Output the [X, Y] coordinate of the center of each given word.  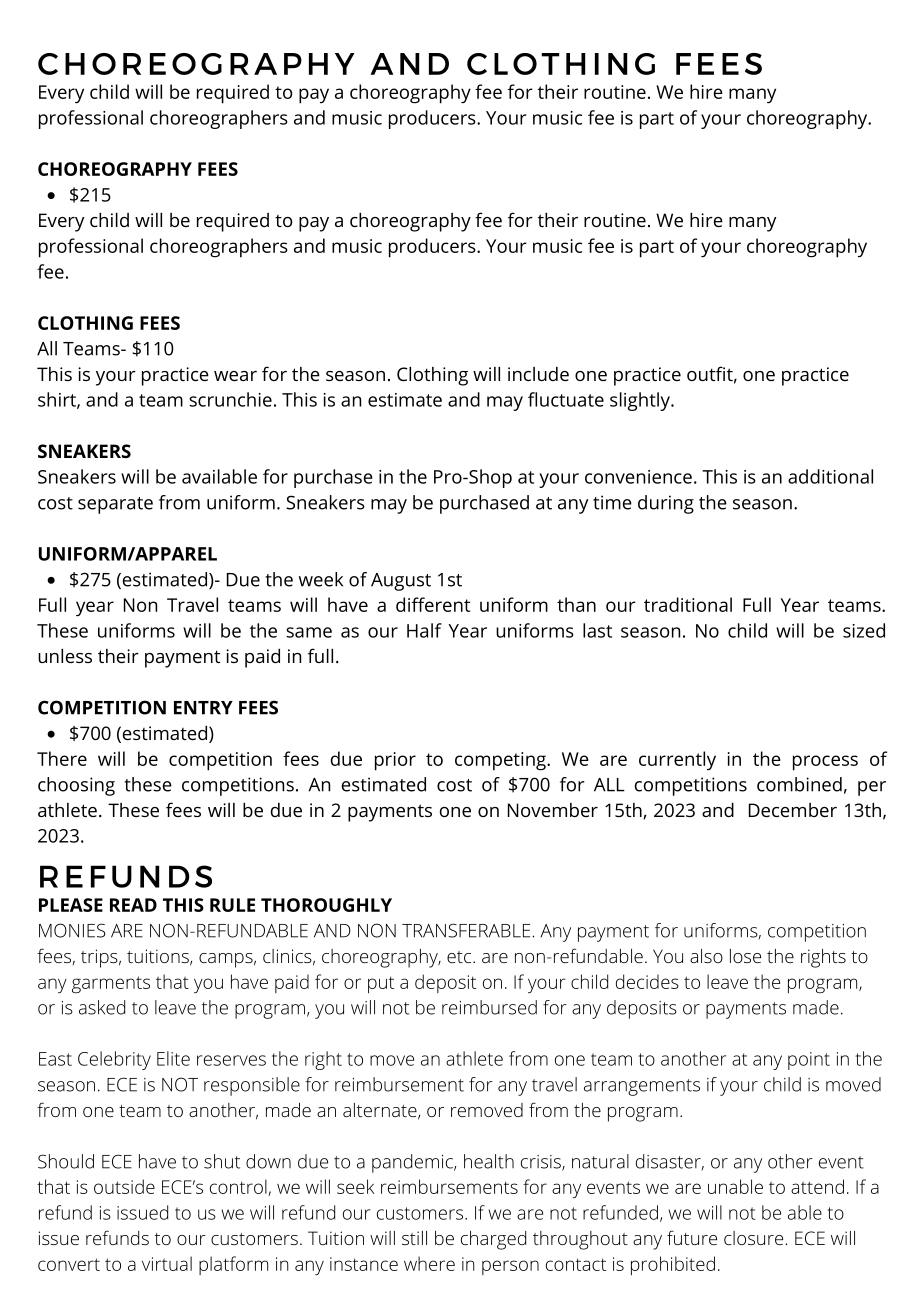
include [538, 374]
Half [424, 630]
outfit [710, 373]
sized [864, 630]
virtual [167, 1263]
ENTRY [203, 708]
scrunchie [230, 399]
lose [745, 956]
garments [111, 985]
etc [459, 957]
